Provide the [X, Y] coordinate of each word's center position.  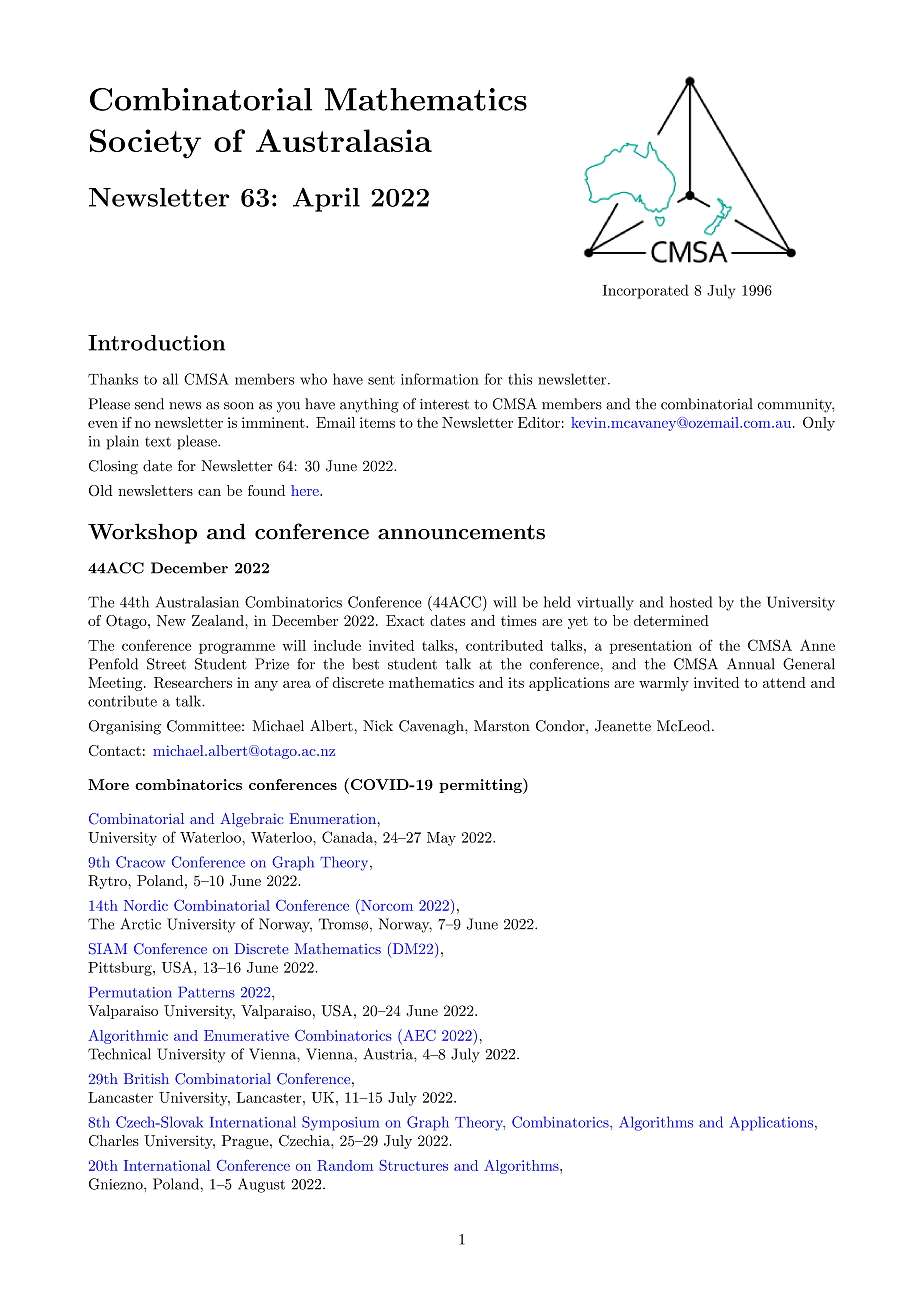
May [441, 839]
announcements [461, 532]
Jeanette [623, 726]
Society [145, 144]
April [326, 199]
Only [819, 424]
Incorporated [646, 291]
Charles [113, 1141]
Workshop [142, 533]
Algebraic [251, 820]
